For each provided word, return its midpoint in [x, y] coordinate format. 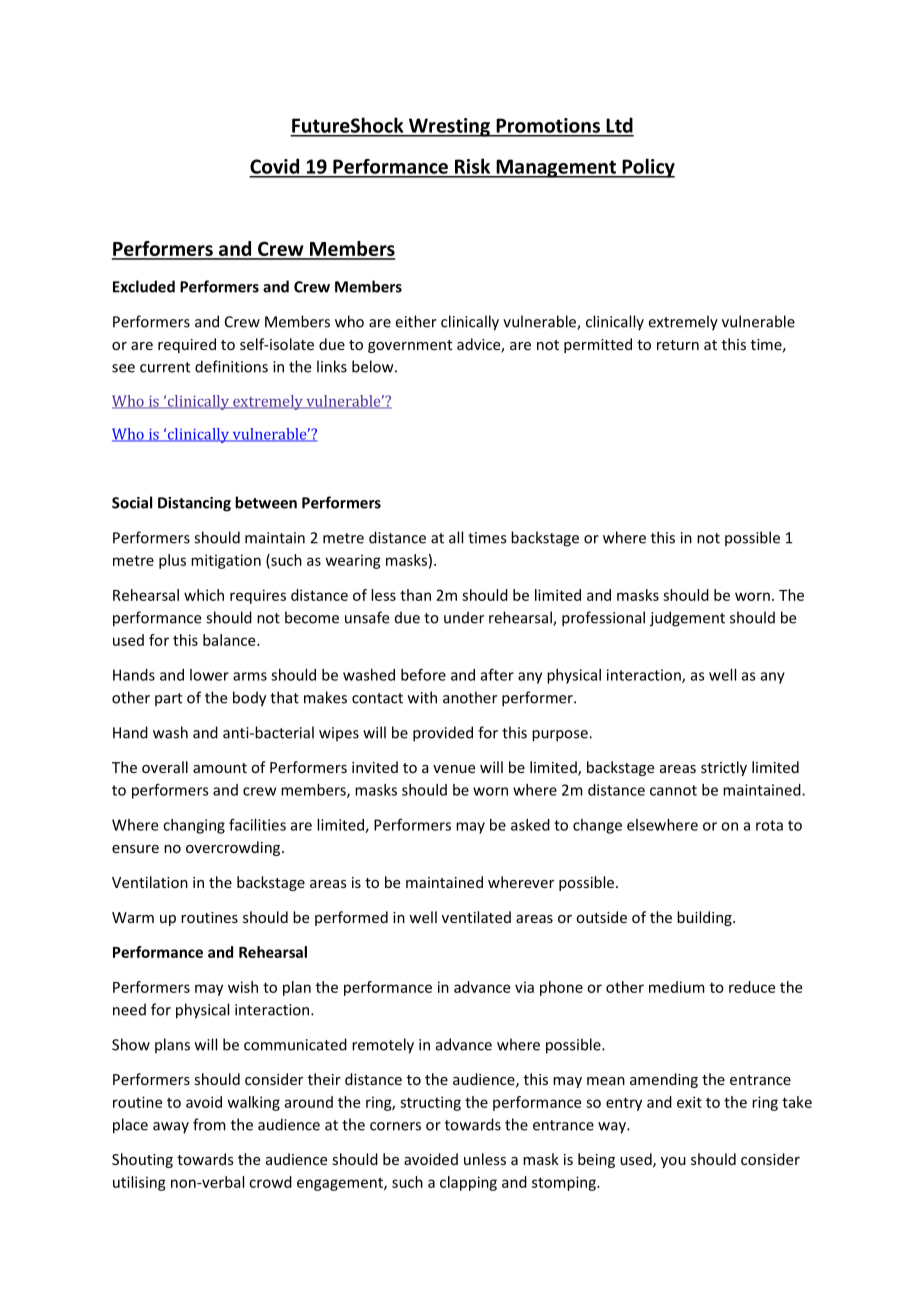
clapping [468, 1183]
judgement [687, 619]
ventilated [476, 917]
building [705, 918]
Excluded [144, 286]
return [678, 345]
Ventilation [150, 882]
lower [209, 675]
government [410, 346]
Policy [647, 168]
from [209, 1124]
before [423, 674]
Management [556, 168]
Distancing [194, 504]
